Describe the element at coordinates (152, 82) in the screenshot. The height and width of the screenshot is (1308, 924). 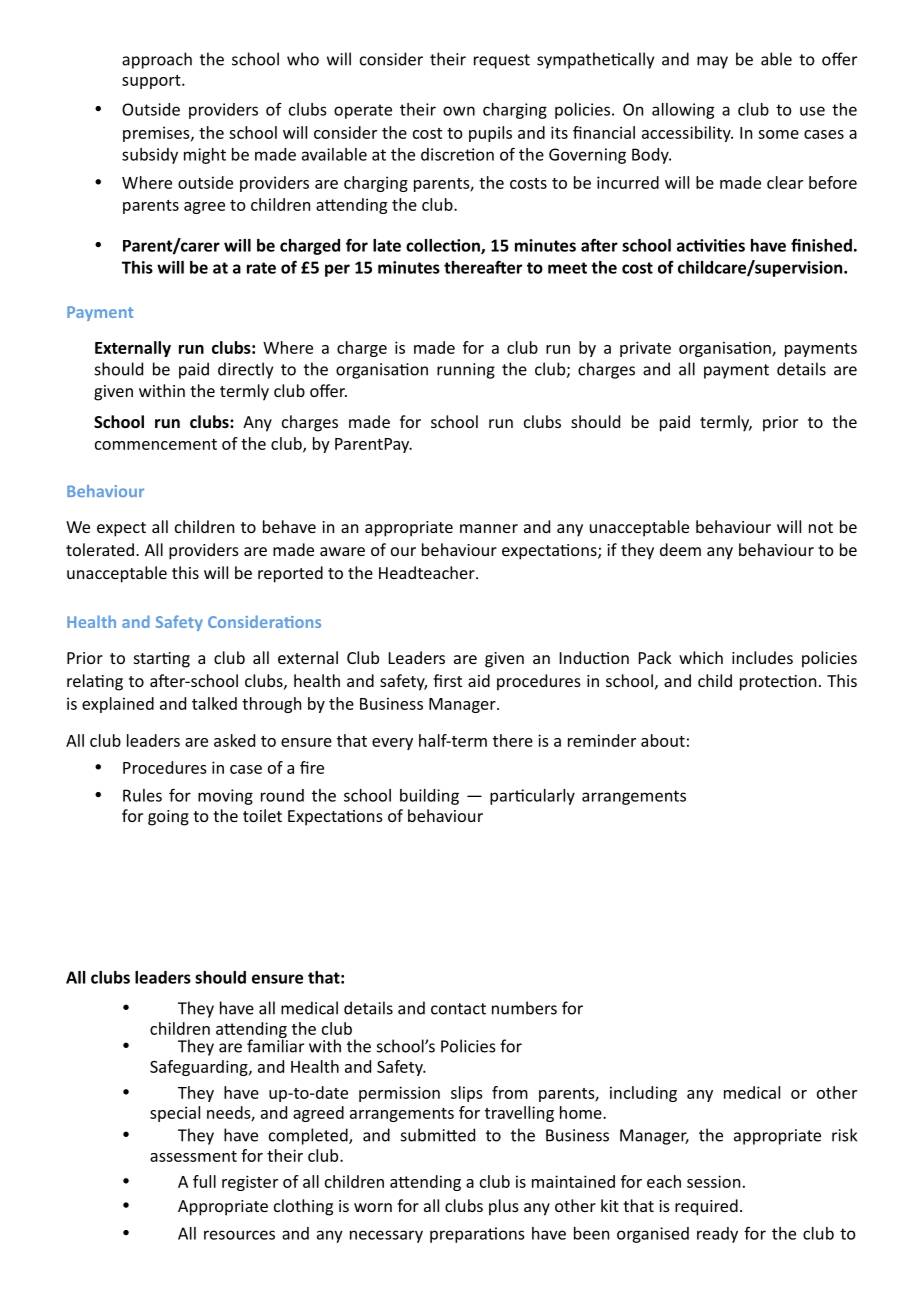
I see `support` at that location.
